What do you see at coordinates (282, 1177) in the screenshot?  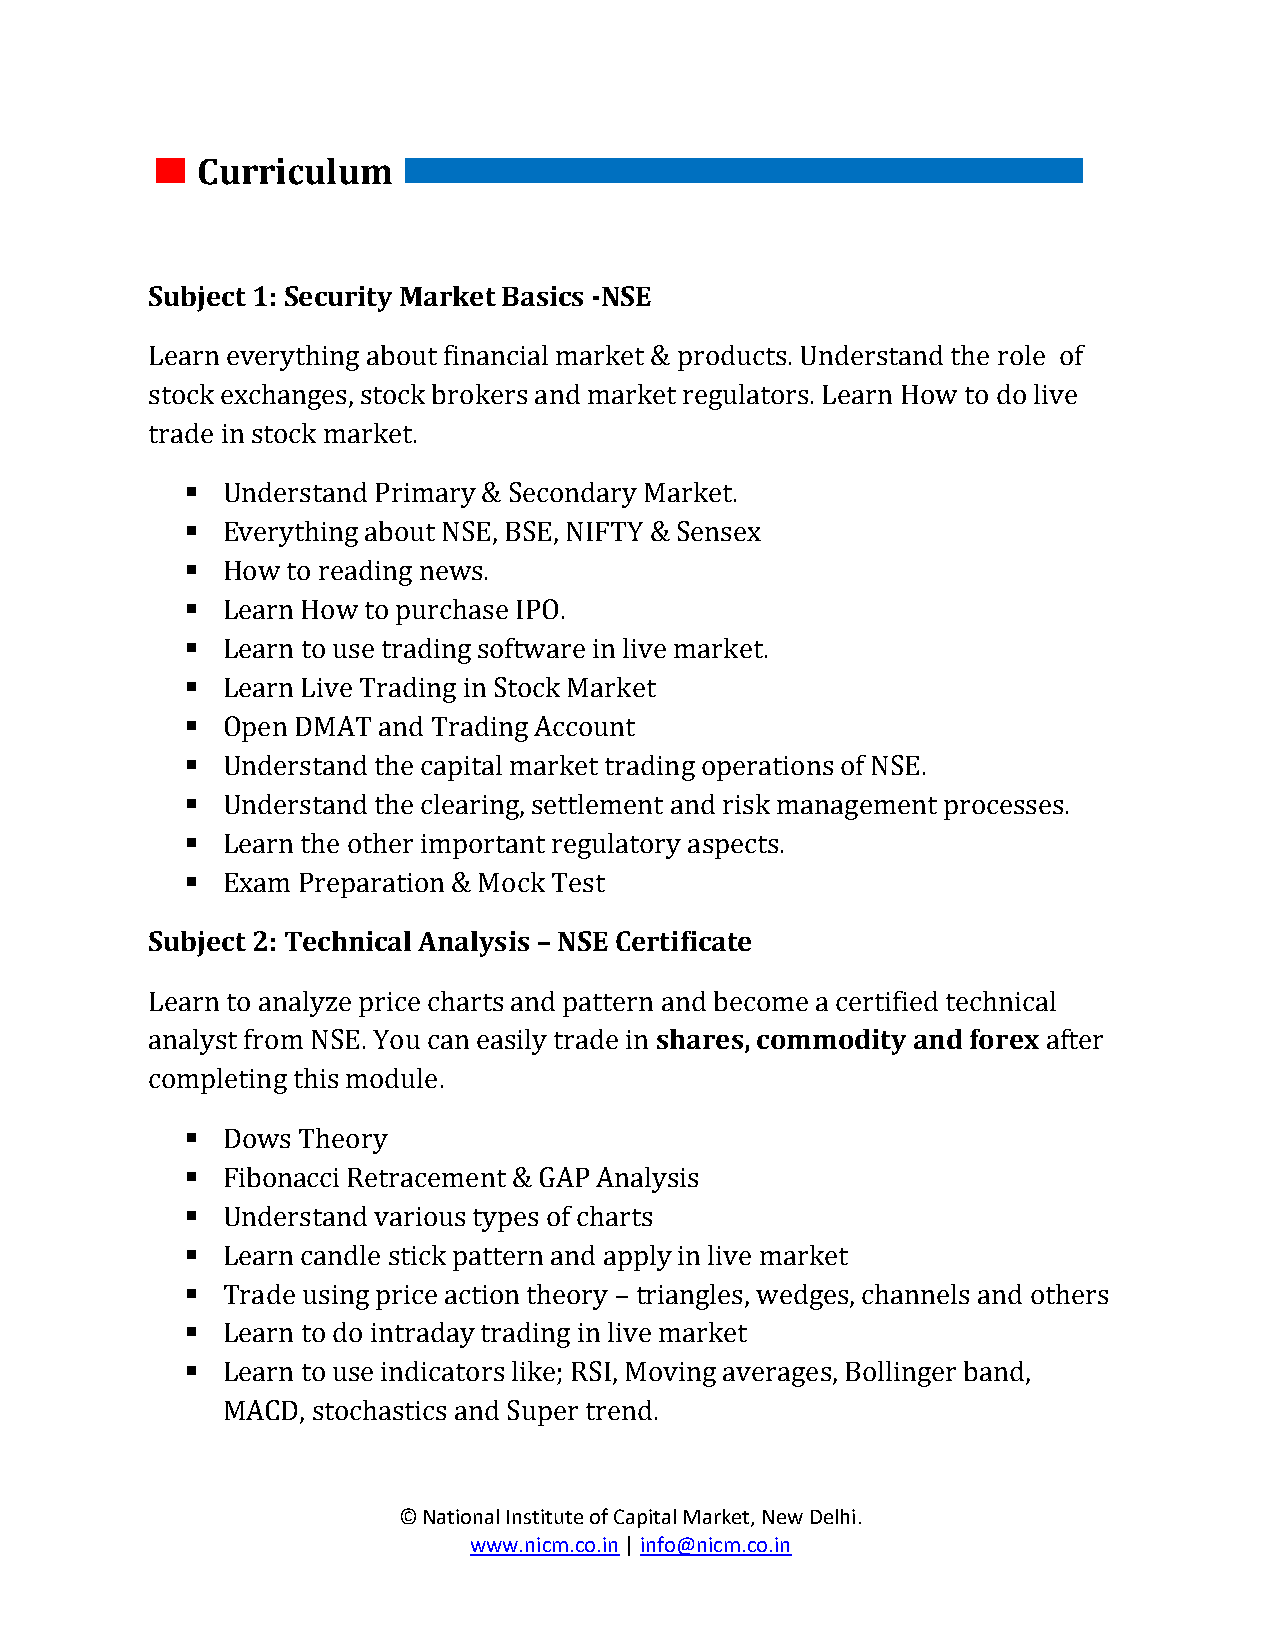 I see `Fibonacci` at bounding box center [282, 1177].
